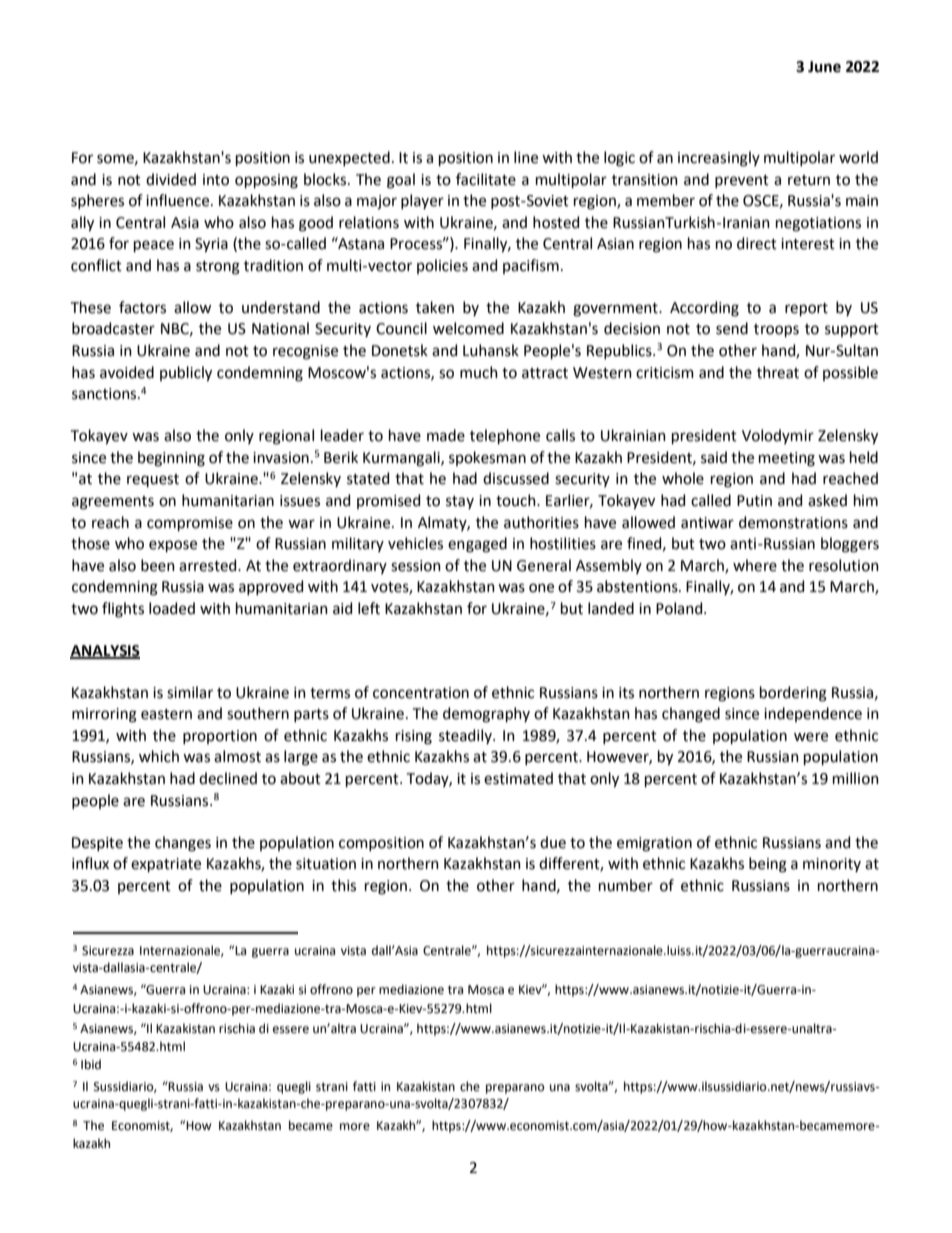 This image has height=1233, width=952. What do you see at coordinates (768, 865) in the image?
I see `being` at bounding box center [768, 865].
